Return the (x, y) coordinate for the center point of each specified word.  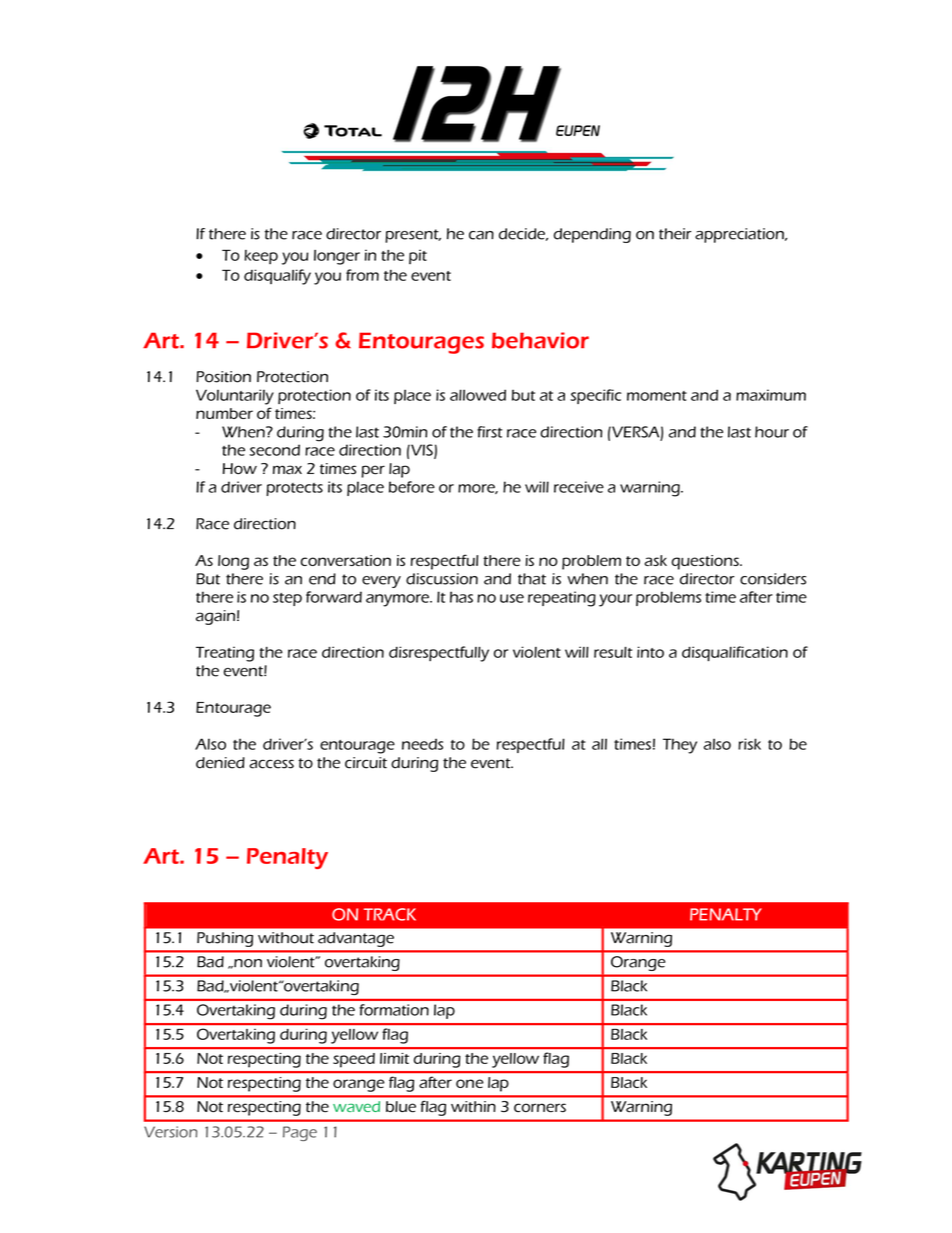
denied (220, 763)
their (675, 234)
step (287, 599)
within (473, 1106)
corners (540, 1108)
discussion (442, 579)
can (481, 235)
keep (261, 257)
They (680, 746)
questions (706, 562)
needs (422, 744)
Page (300, 1133)
